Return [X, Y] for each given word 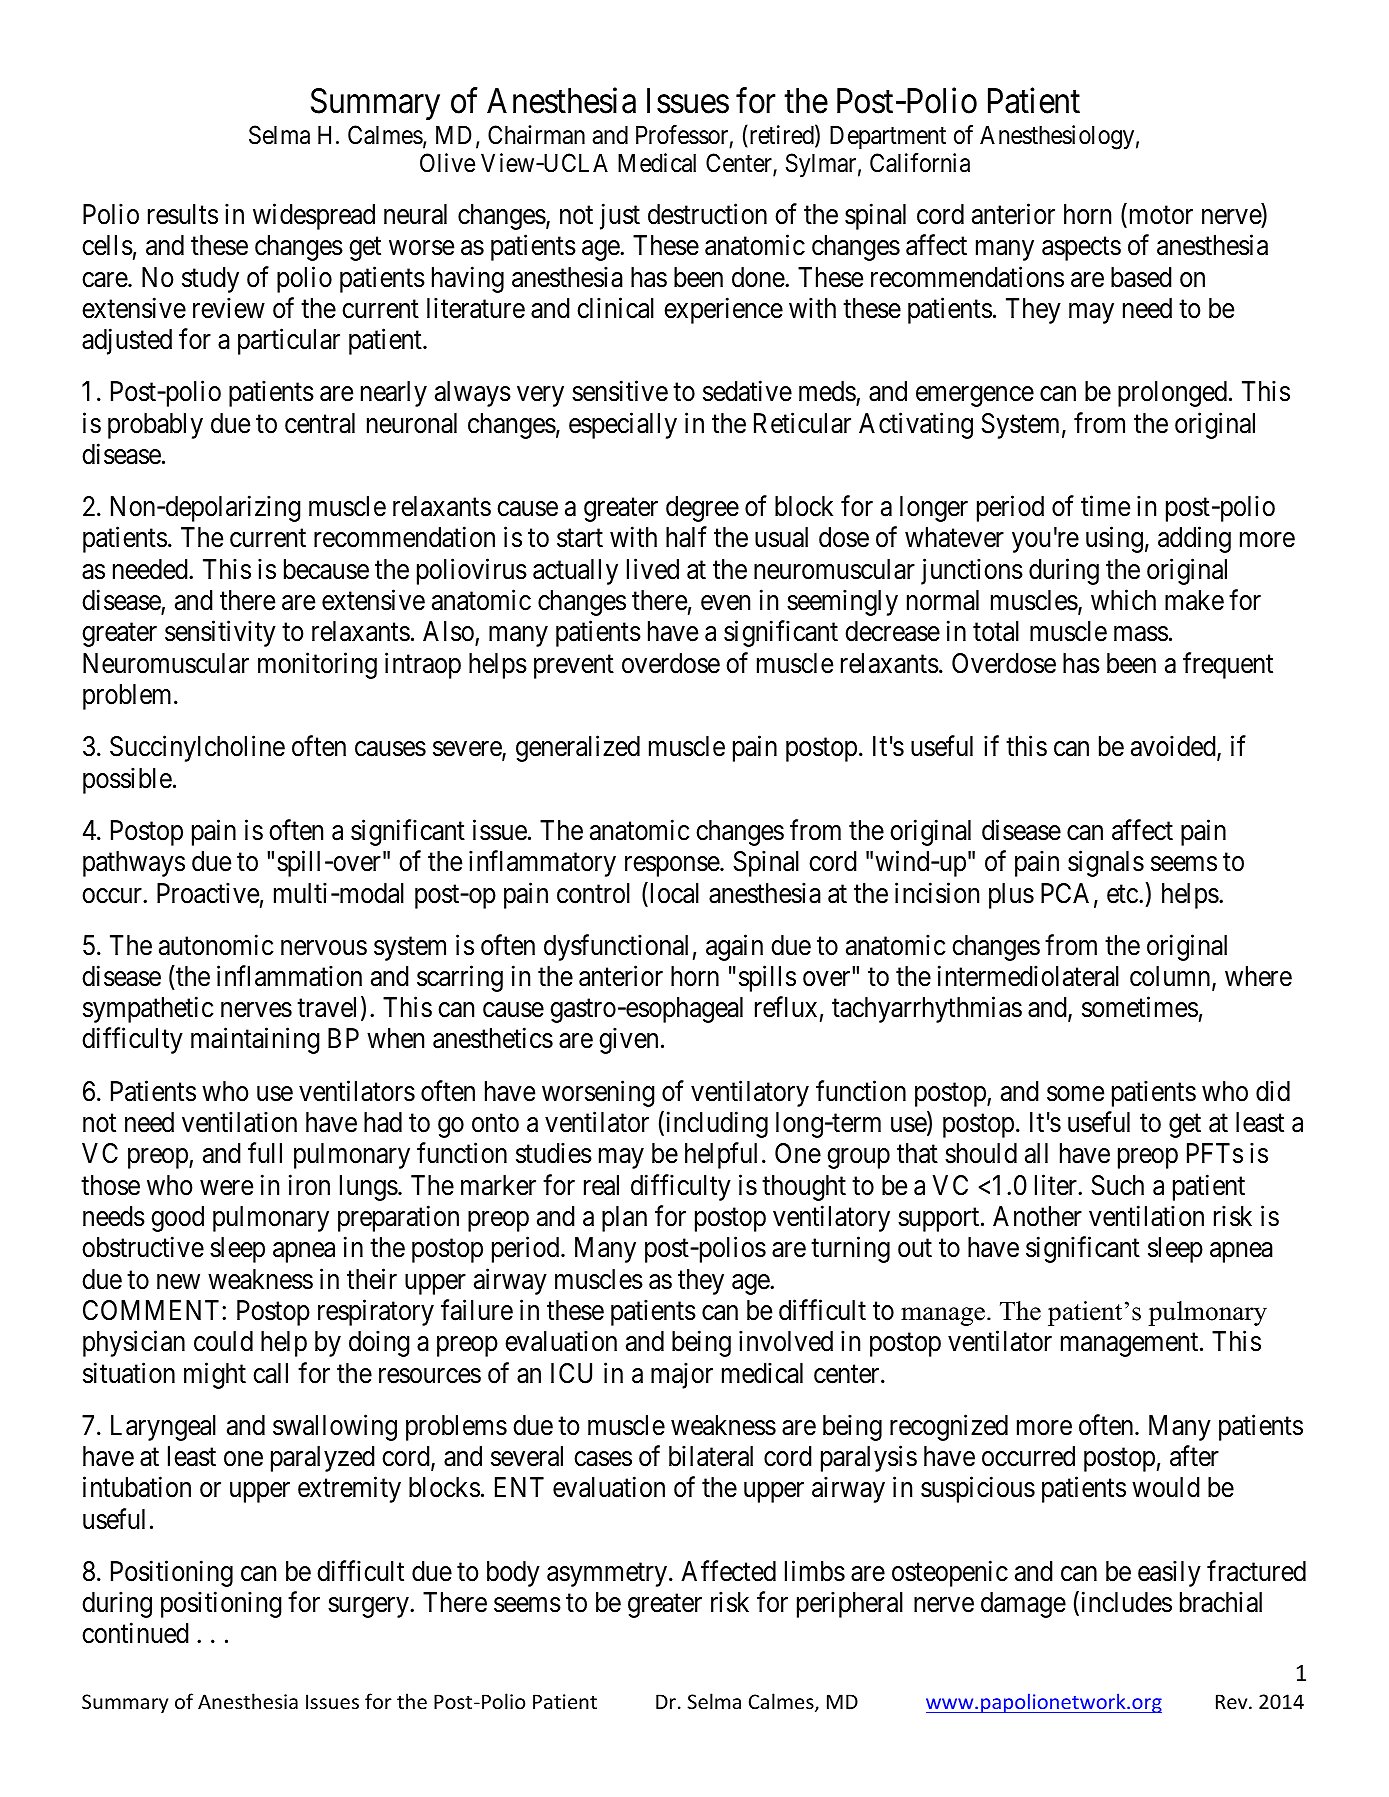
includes [1125, 1603]
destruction [707, 214]
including [715, 1124]
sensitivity [220, 634]
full [265, 1153]
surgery [369, 1608]
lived [653, 569]
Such [1117, 1185]
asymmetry [608, 1575]
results [183, 214]
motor [1159, 216]
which [1123, 600]
